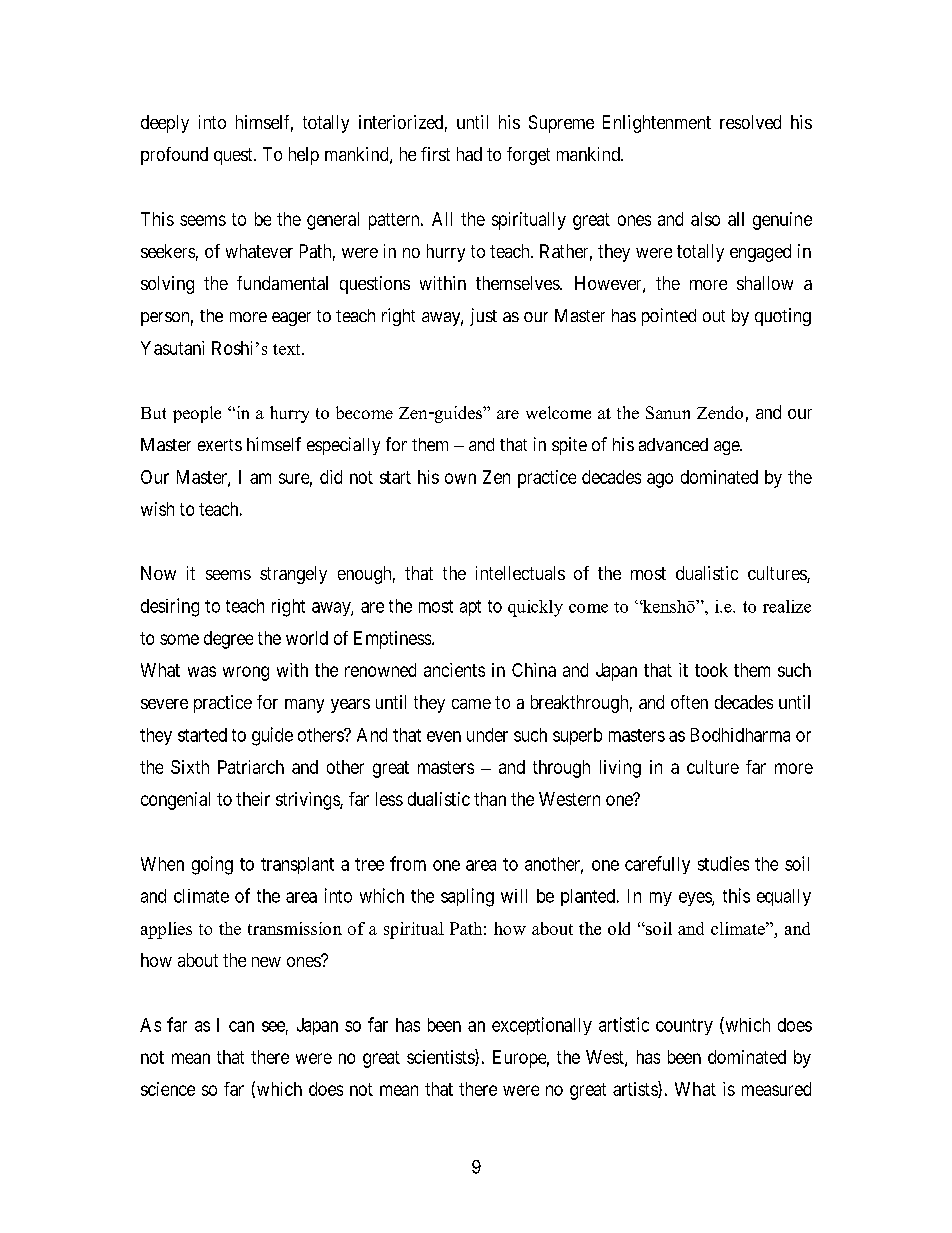  What do you see at coordinates (174, 156) in the screenshot?
I see `profound` at bounding box center [174, 156].
